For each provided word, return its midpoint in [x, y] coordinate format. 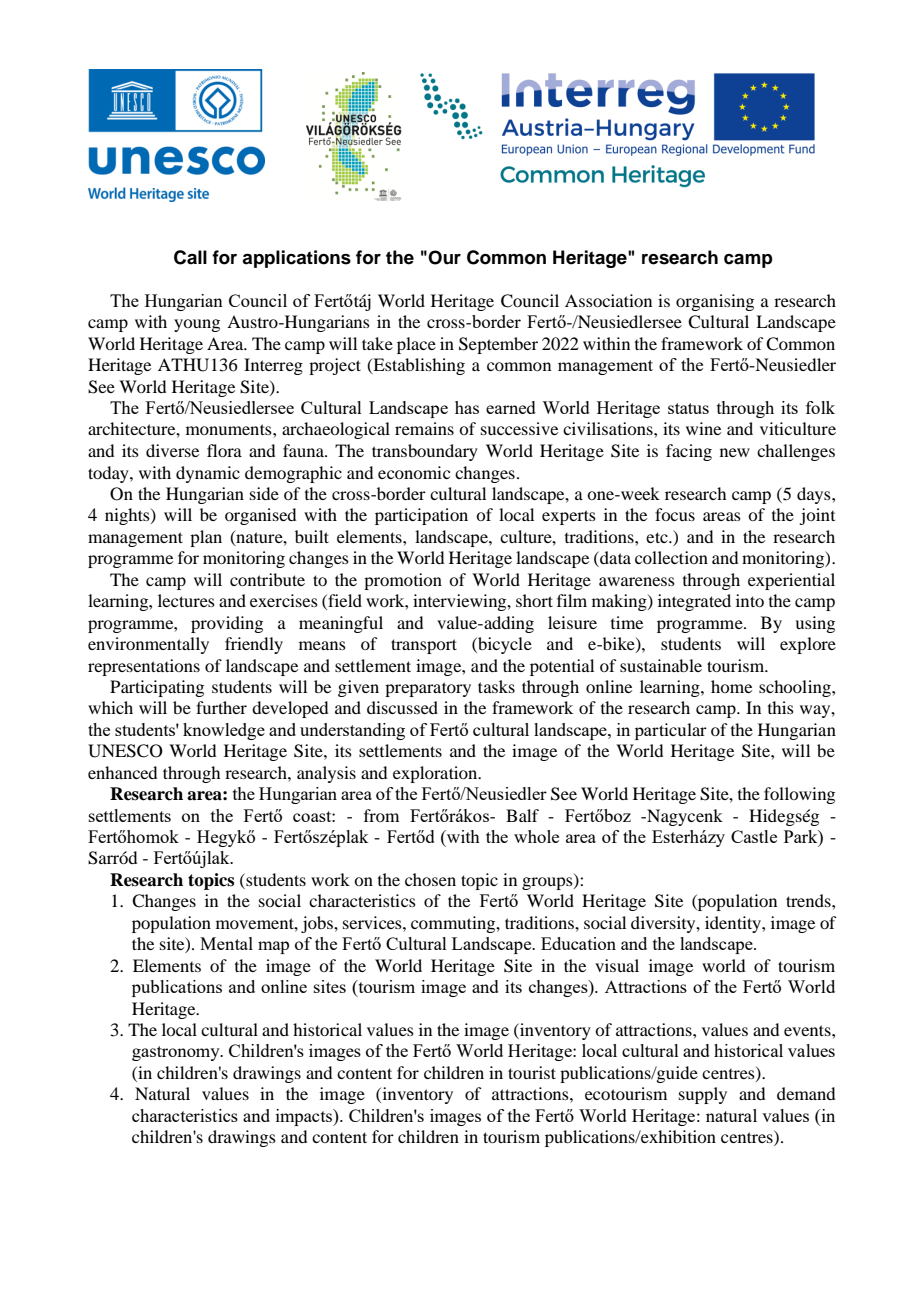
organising [715, 302]
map [273, 947]
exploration [436, 774]
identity [734, 924]
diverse [172, 450]
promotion [403, 581]
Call [190, 257]
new [735, 452]
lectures [186, 600]
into [750, 600]
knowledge [224, 731]
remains [424, 428]
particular [671, 731]
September [498, 345]
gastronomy [177, 1053]
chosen [430, 879]
